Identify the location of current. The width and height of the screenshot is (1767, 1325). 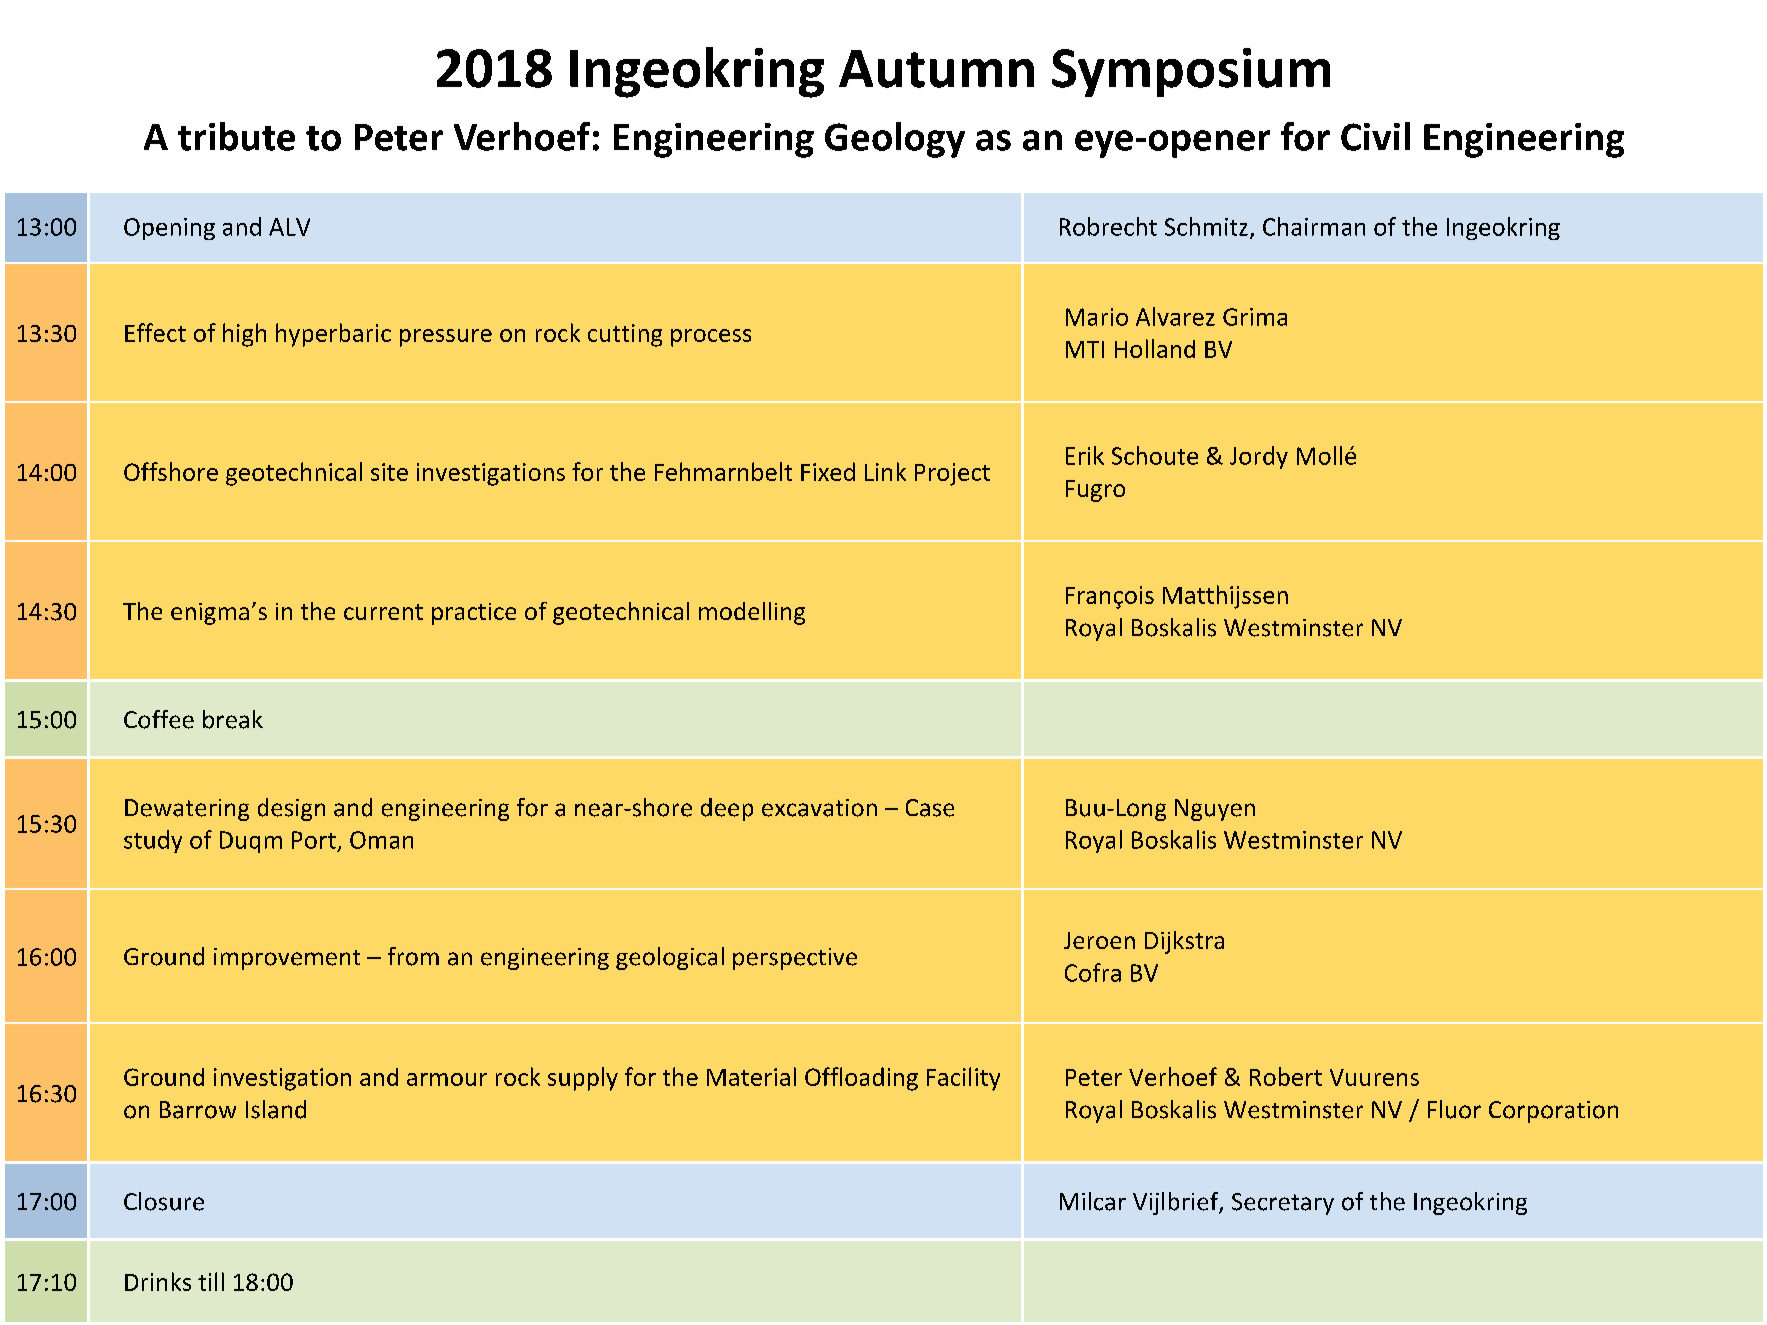
(383, 612).
